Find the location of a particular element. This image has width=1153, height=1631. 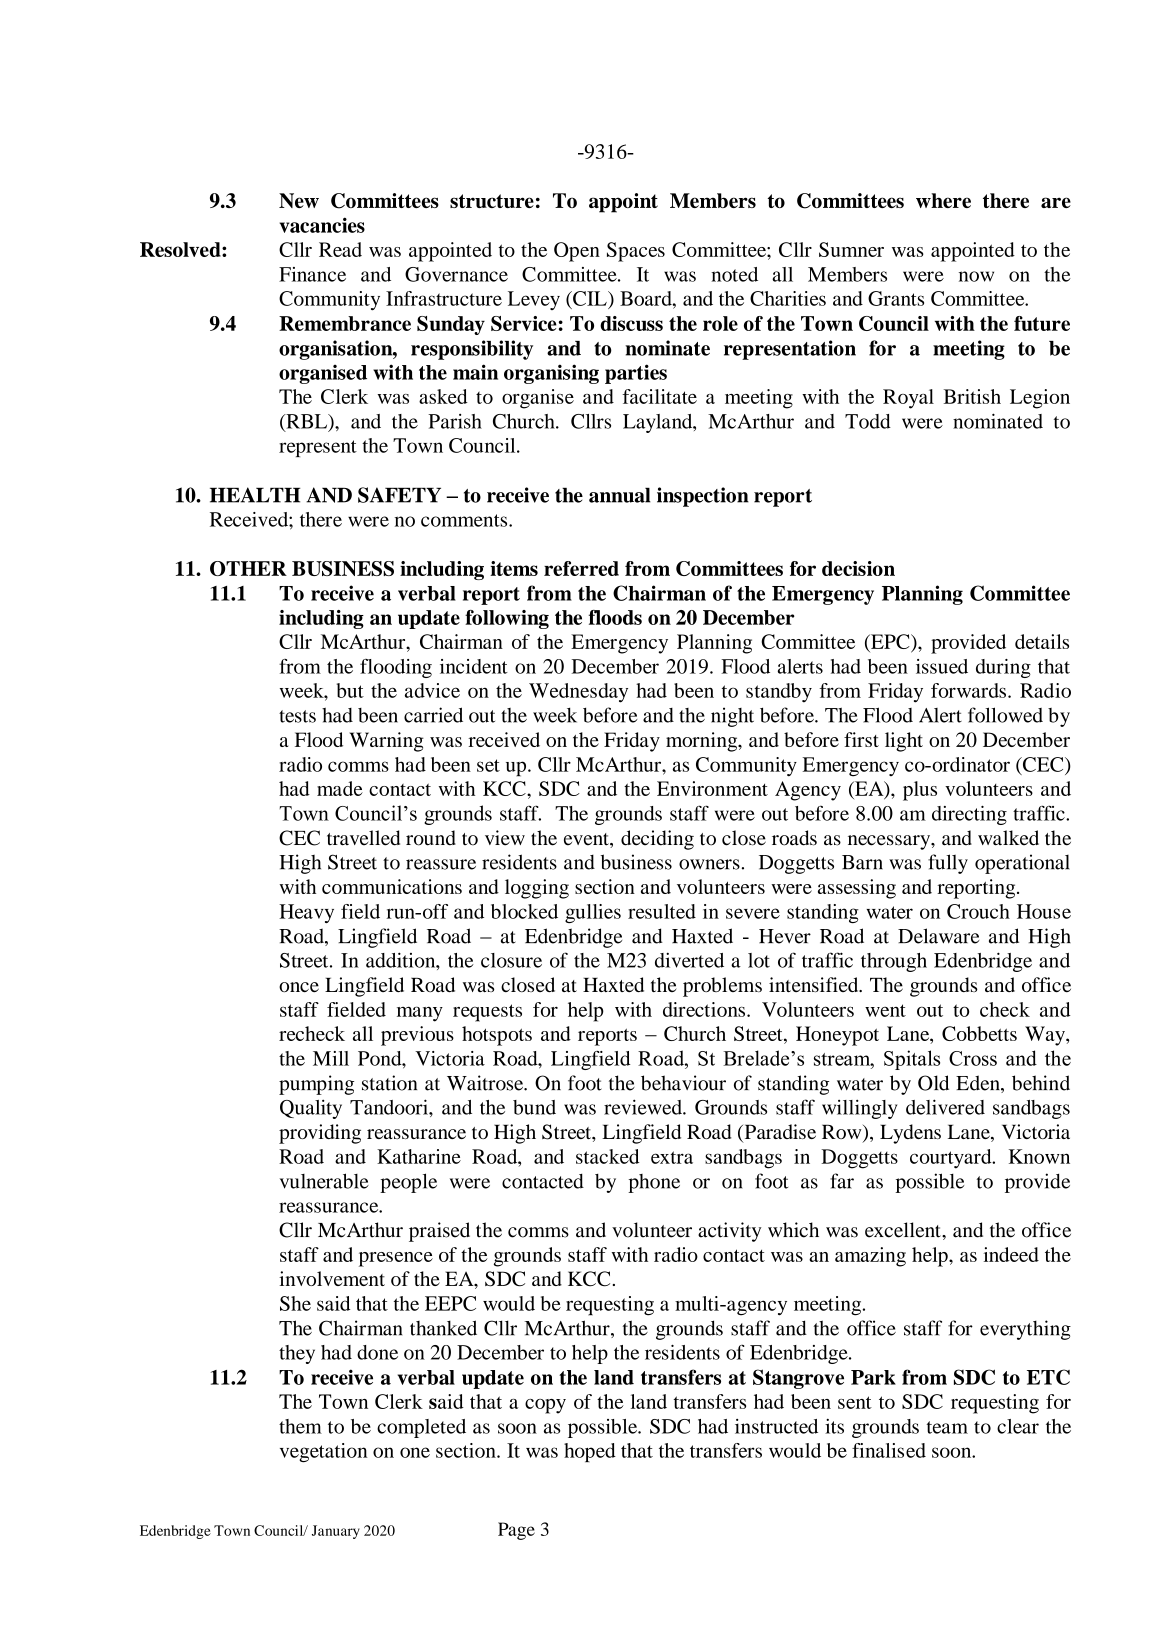

Read is located at coordinates (340, 249).
